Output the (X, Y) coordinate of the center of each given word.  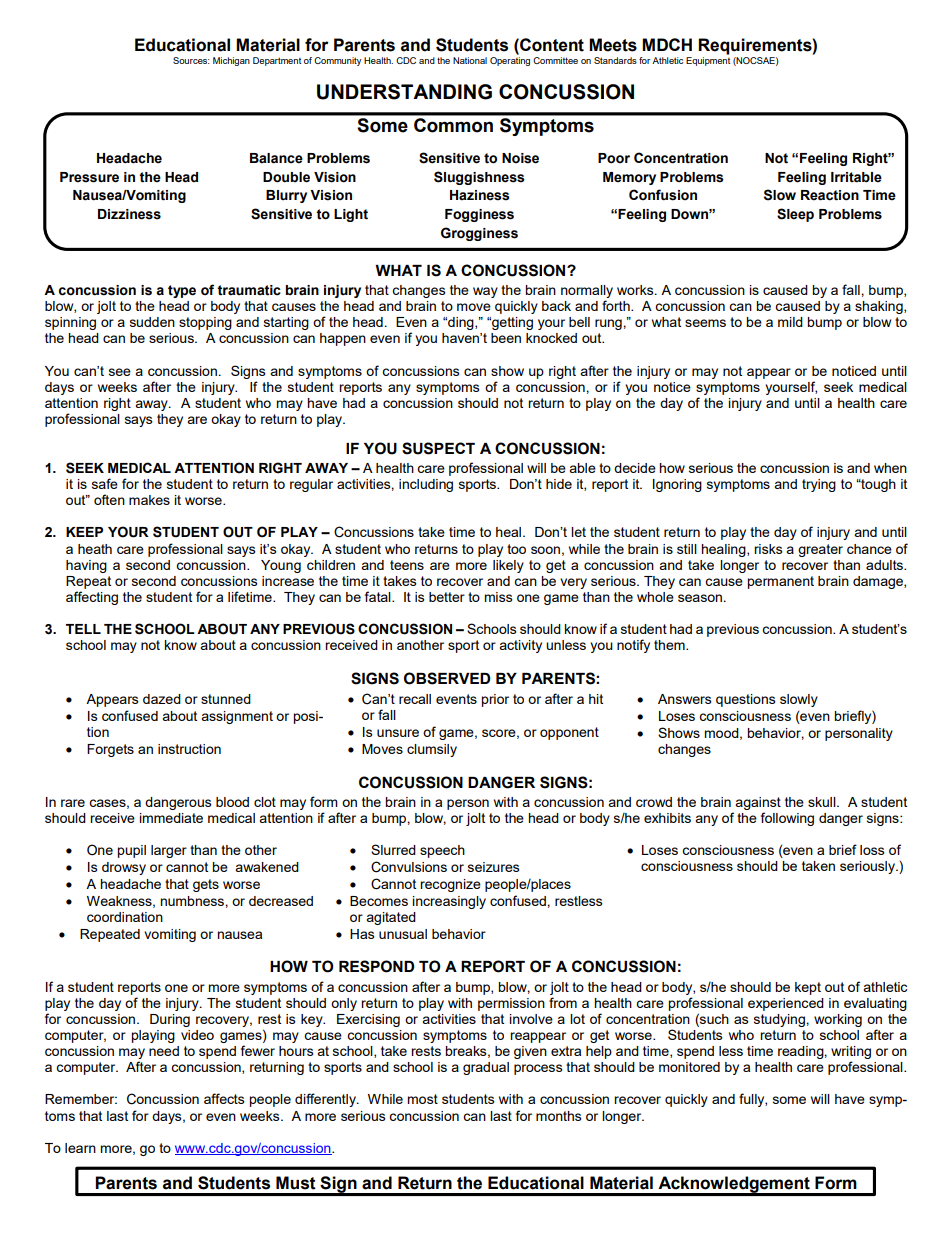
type (182, 291)
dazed (162, 699)
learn (80, 1148)
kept (808, 988)
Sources (191, 60)
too (516, 549)
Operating (510, 60)
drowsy (124, 868)
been (506, 338)
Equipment (708, 61)
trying (819, 485)
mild (790, 322)
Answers (685, 699)
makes (149, 500)
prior (495, 700)
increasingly (449, 902)
